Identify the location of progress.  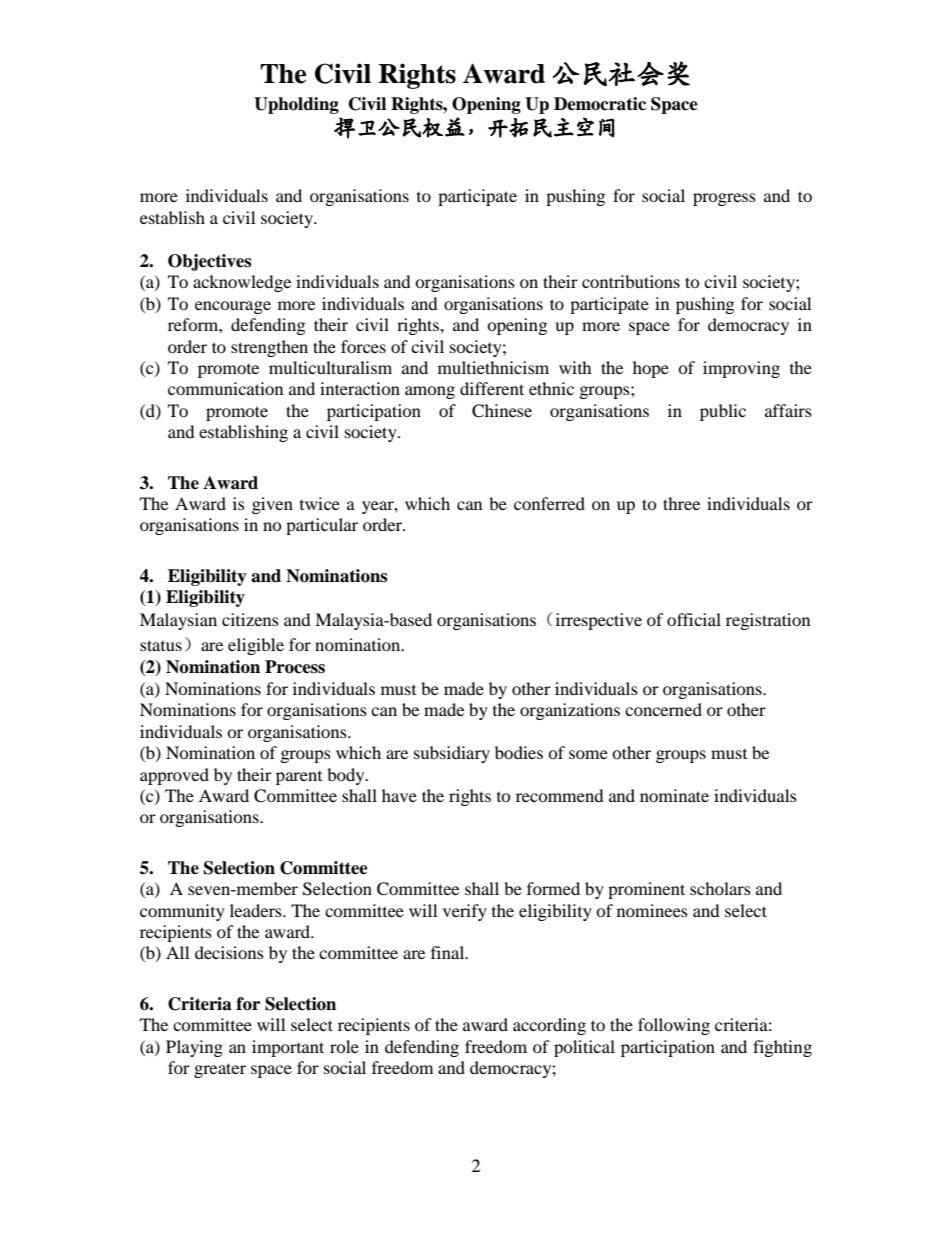
(724, 199).
